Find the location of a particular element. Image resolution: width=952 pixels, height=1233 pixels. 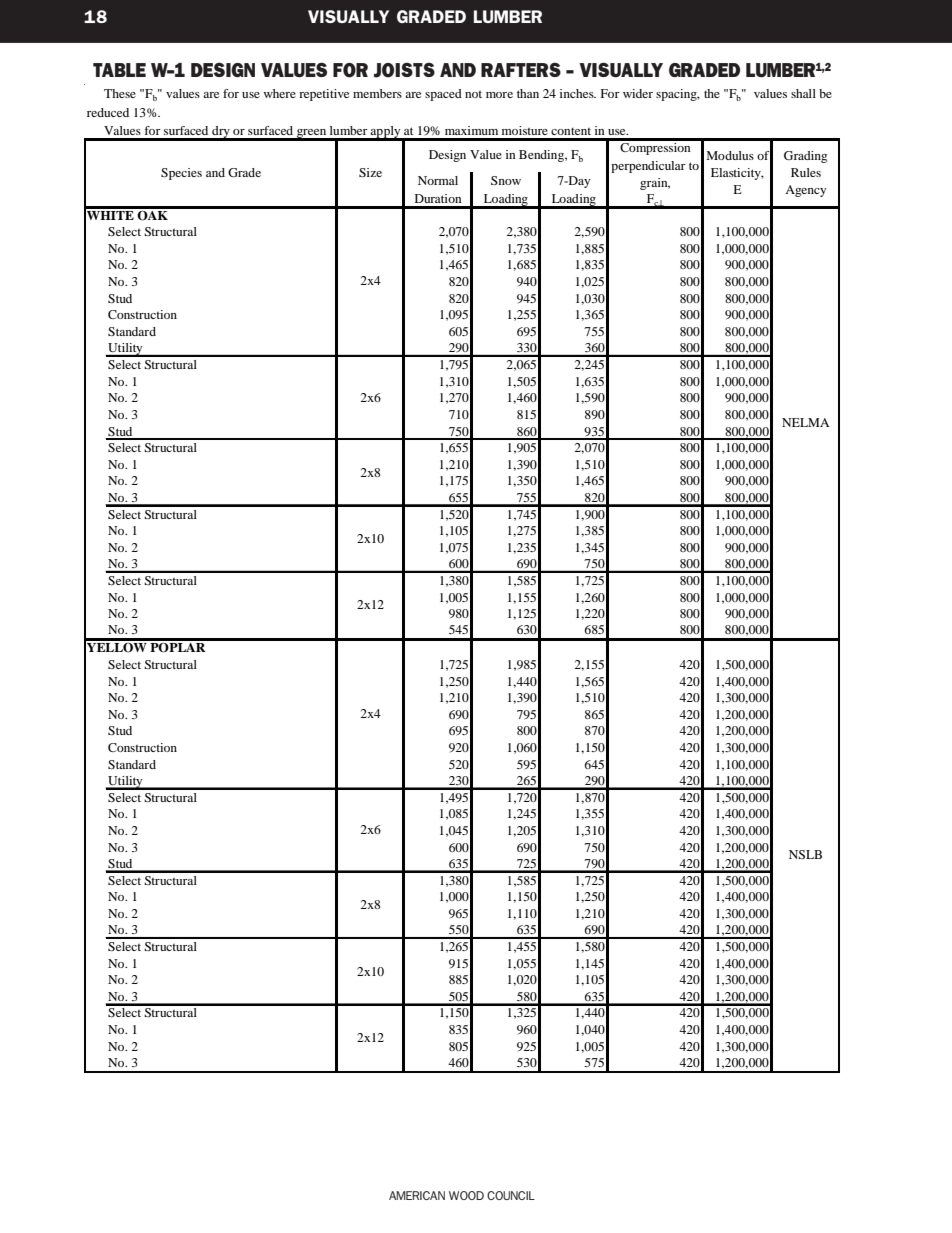

Agency is located at coordinates (805, 191).
